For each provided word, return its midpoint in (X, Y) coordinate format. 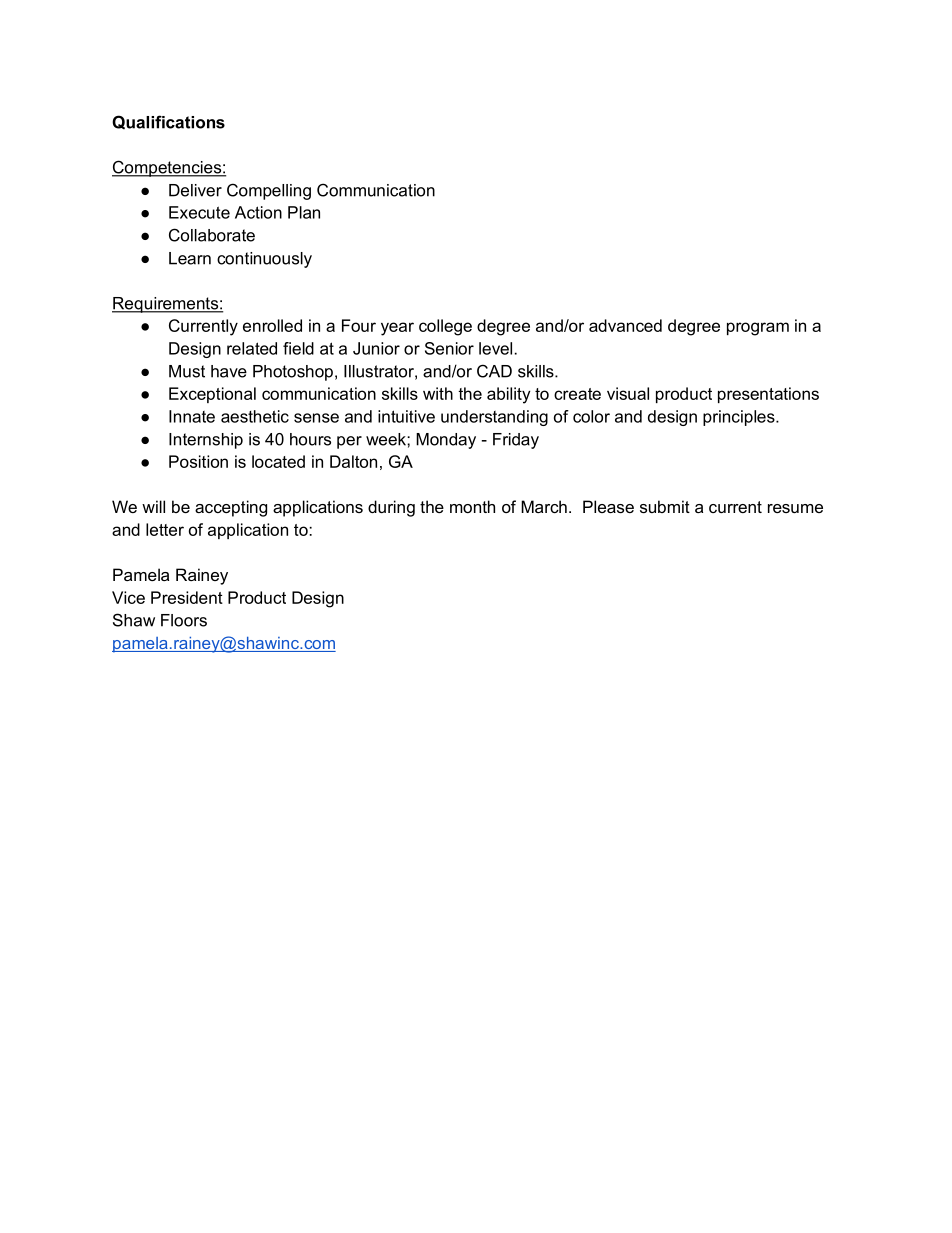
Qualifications (168, 122)
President (187, 597)
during (391, 508)
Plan (304, 212)
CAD (494, 371)
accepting (231, 508)
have (229, 371)
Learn (190, 258)
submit (665, 506)
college (445, 327)
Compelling (269, 191)
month (472, 506)
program (758, 329)
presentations (768, 395)
